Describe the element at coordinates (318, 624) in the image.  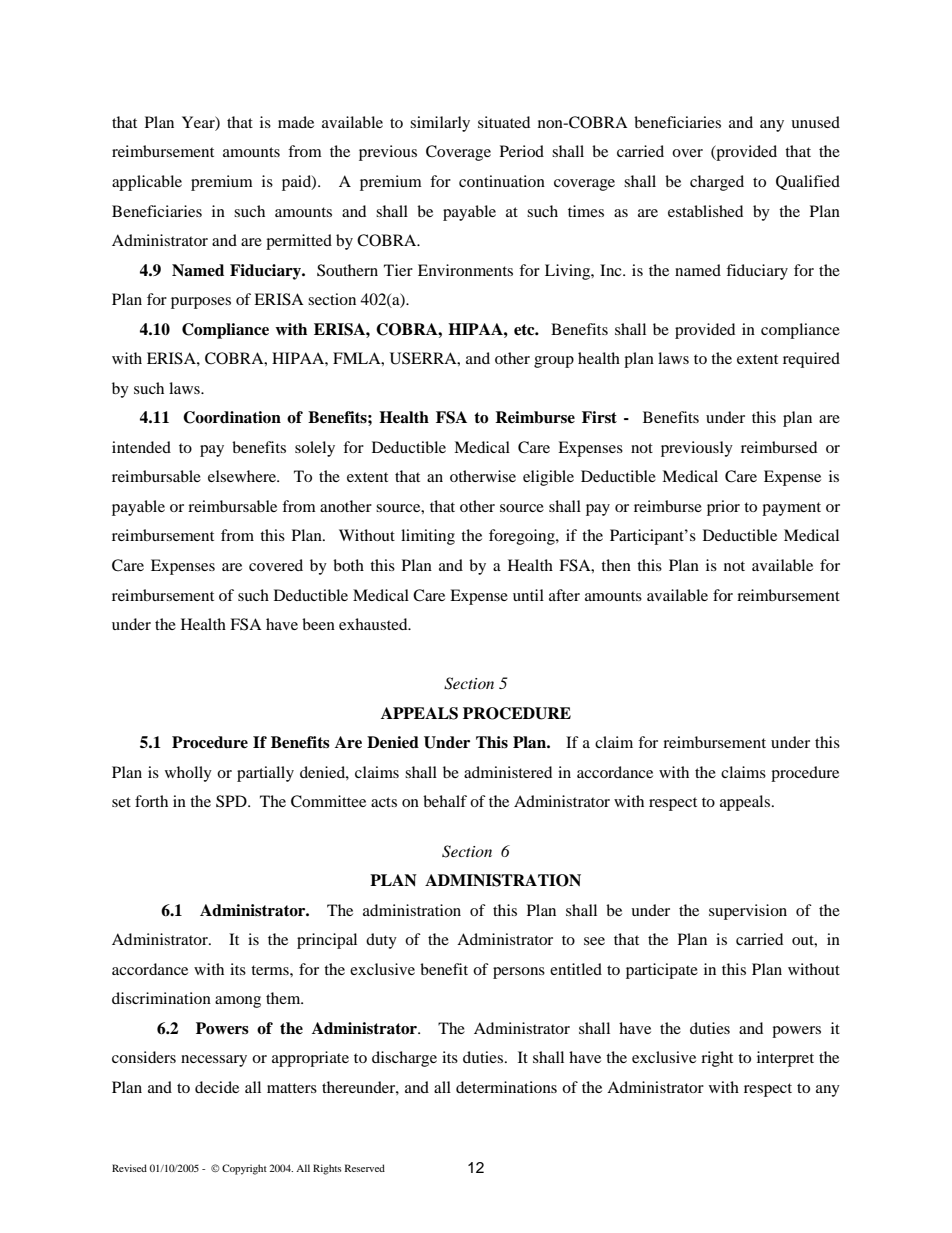
I see `been` at that location.
